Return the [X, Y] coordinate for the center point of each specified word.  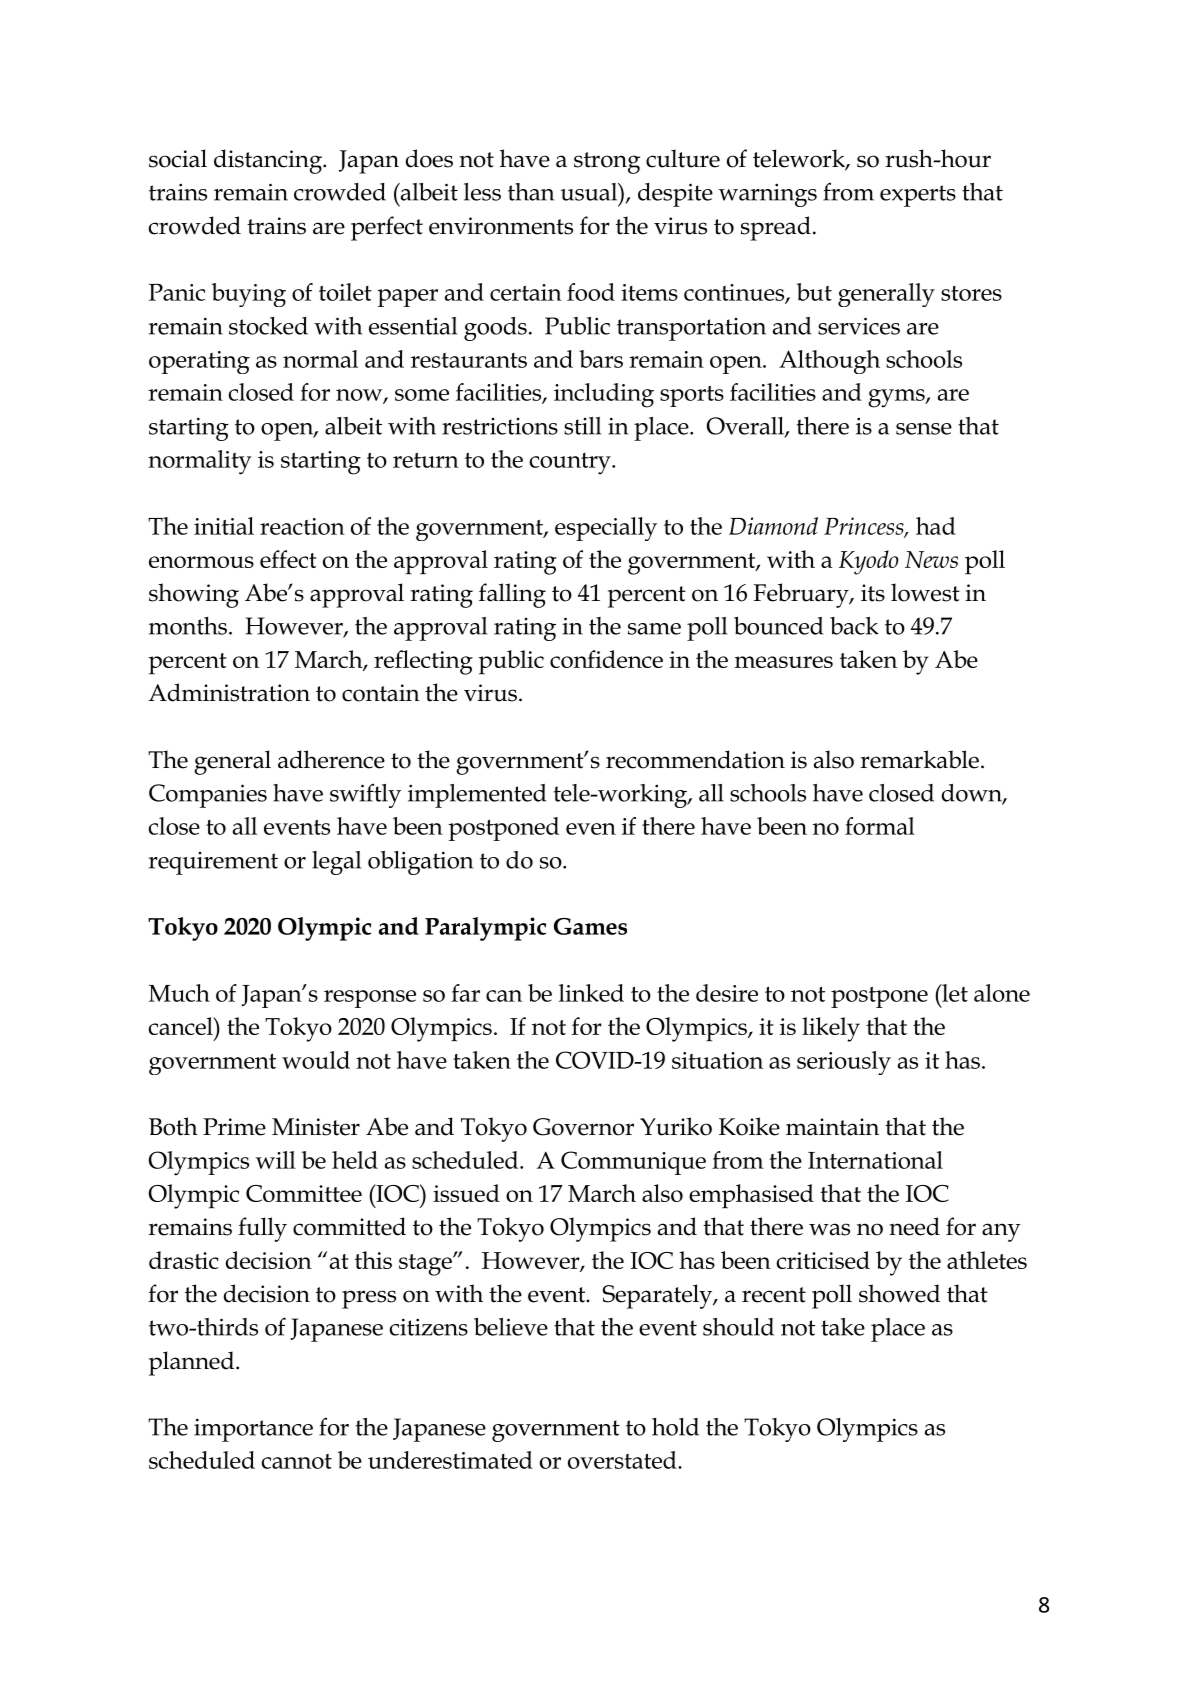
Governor [583, 1127]
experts [918, 196]
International [875, 1160]
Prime [234, 1127]
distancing [269, 161]
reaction [302, 526]
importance [253, 1430]
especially [606, 529]
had [936, 526]
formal [880, 826]
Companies [208, 796]
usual [590, 192]
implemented [477, 796]
